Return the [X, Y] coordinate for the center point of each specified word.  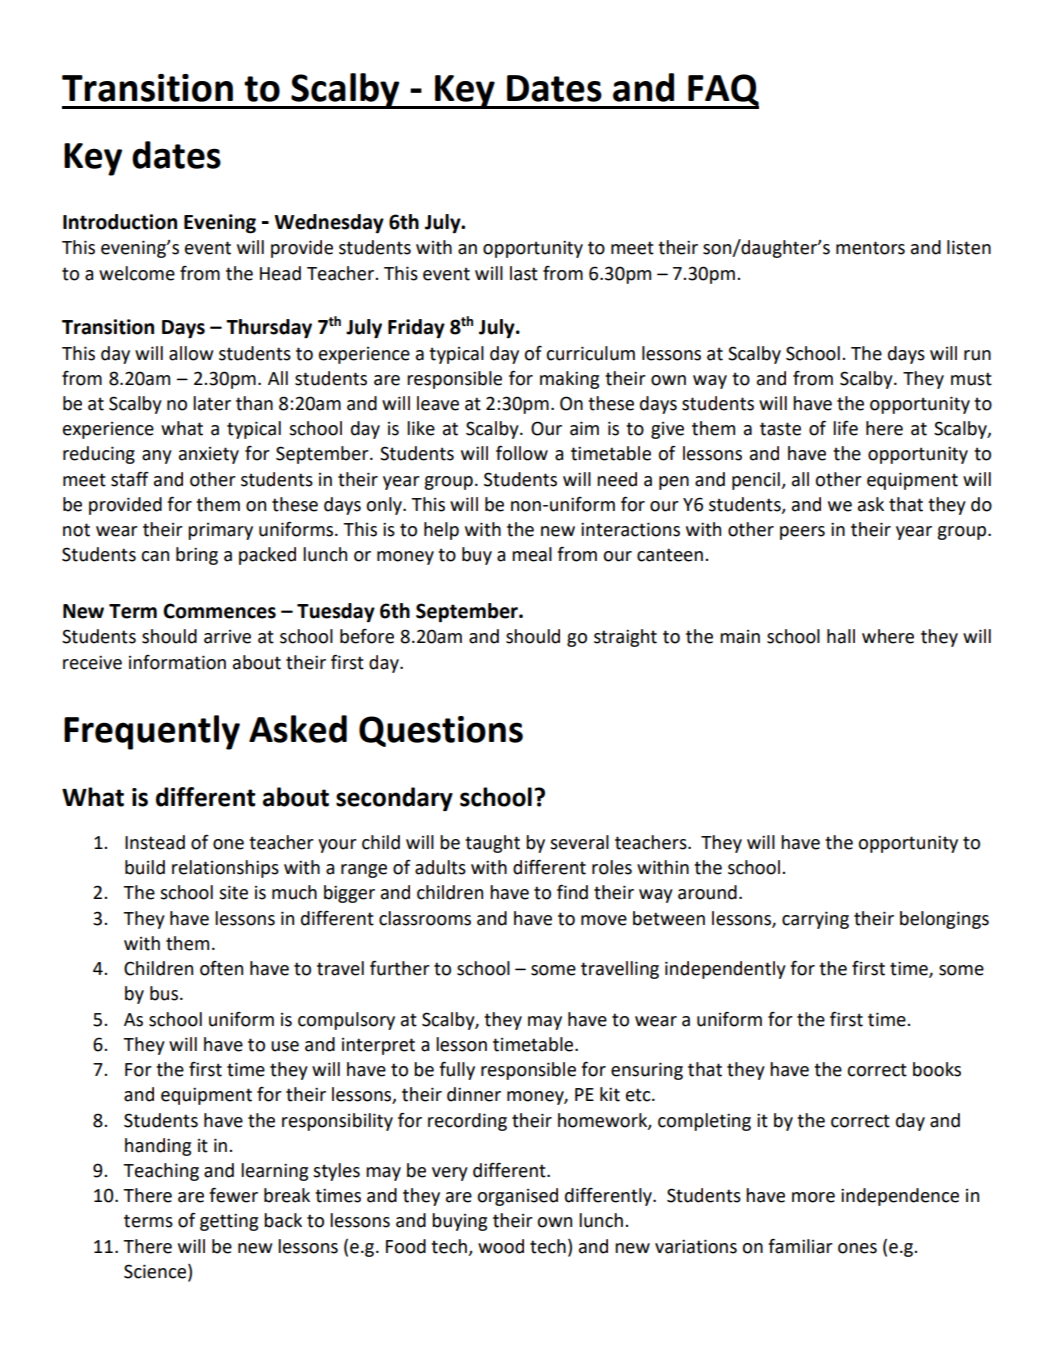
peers [802, 533]
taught [492, 844]
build [145, 867]
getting [229, 1222]
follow [522, 453]
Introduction [120, 222]
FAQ [722, 91]
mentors [870, 248]
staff [130, 479]
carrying [815, 920]
